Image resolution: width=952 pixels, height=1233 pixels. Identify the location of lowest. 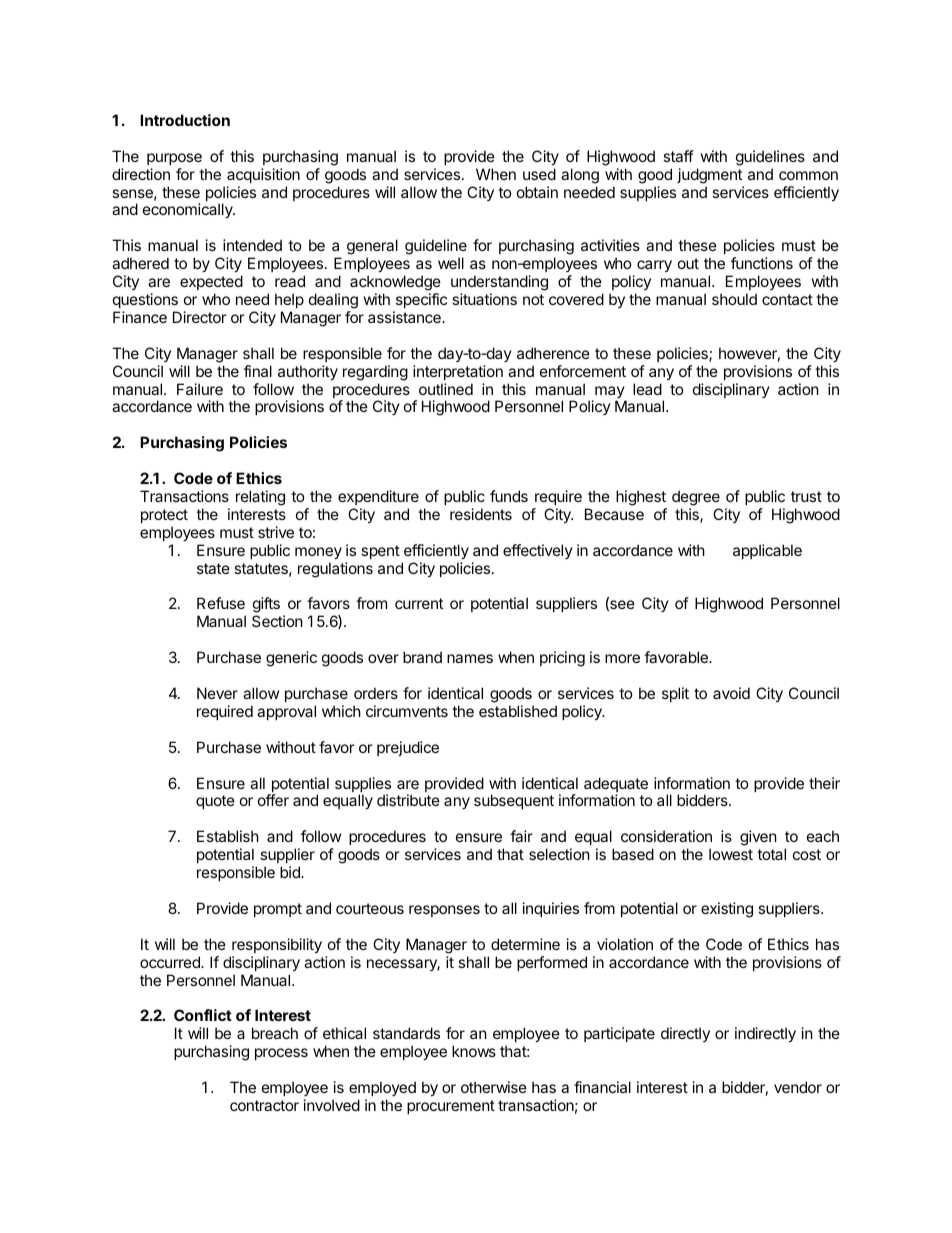
(731, 854).
